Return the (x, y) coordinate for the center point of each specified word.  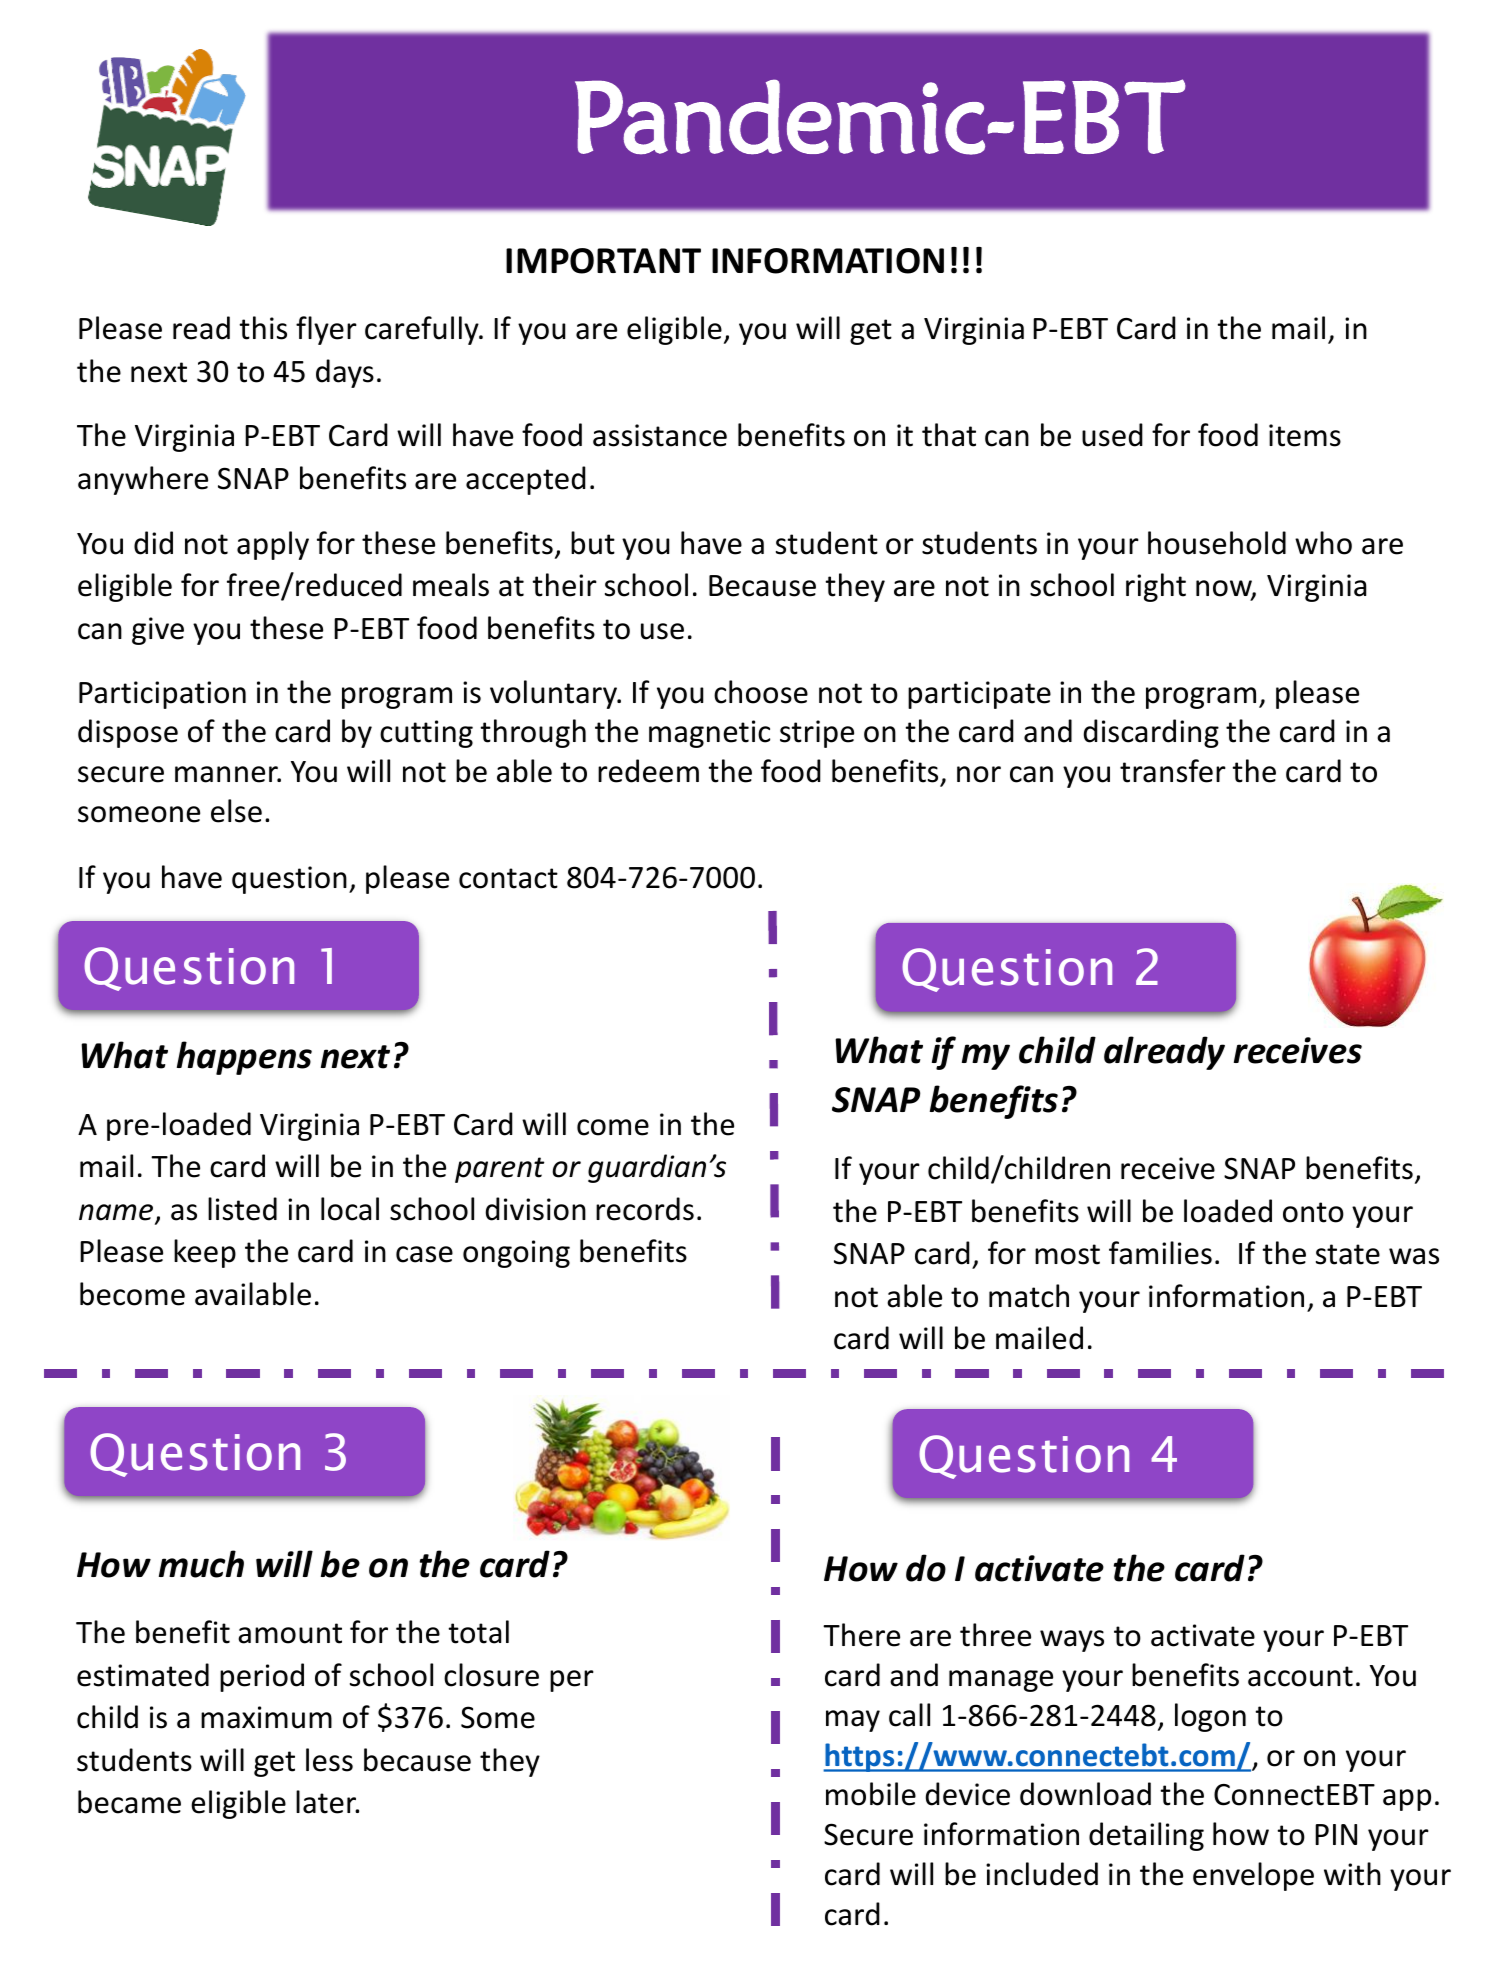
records (645, 1209)
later (327, 1802)
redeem (648, 771)
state (1348, 1254)
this (263, 328)
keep (205, 1253)
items (1305, 435)
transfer (1173, 771)
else (236, 811)
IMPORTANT (603, 261)
